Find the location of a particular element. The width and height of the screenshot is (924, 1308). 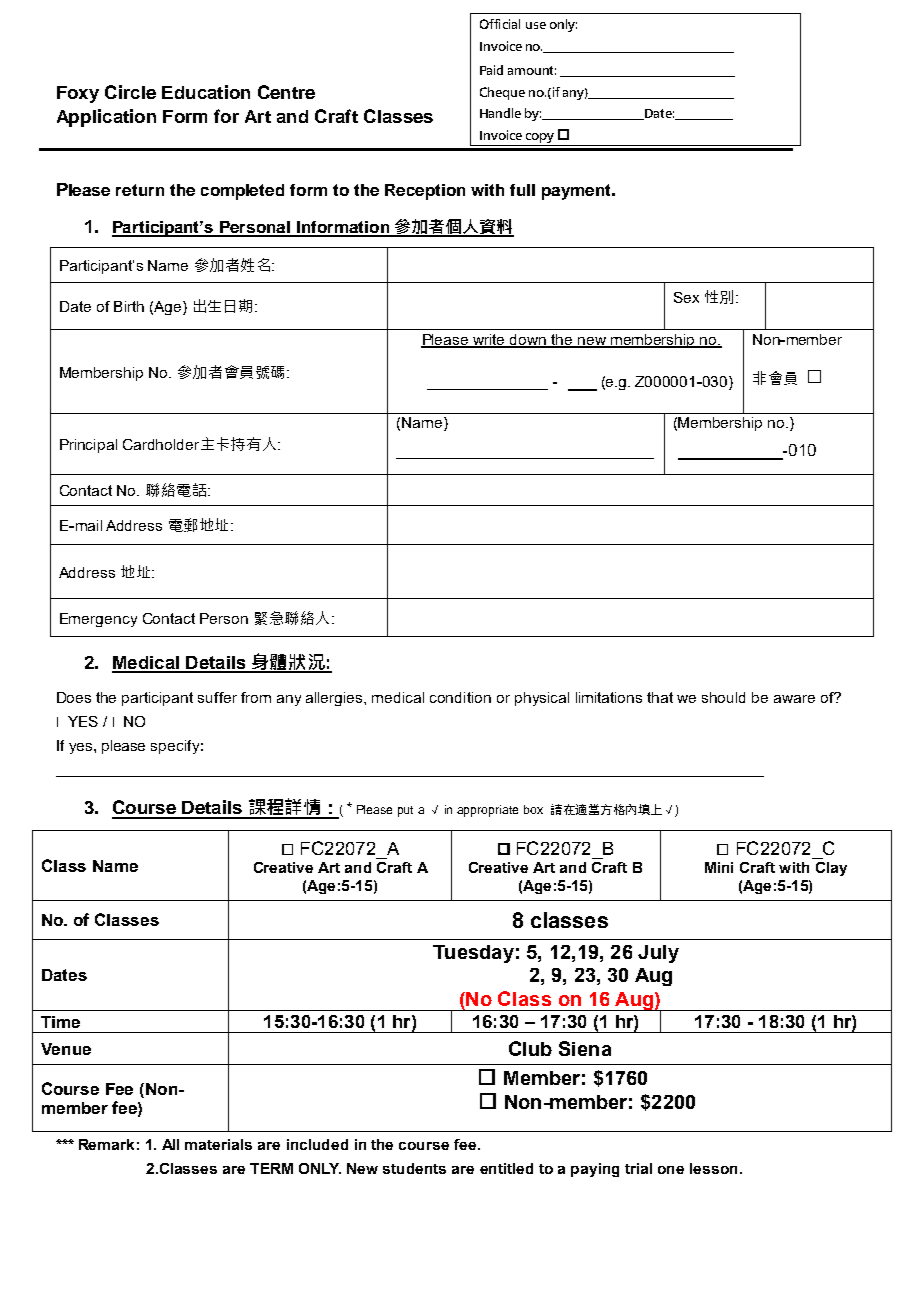

Emergency is located at coordinates (98, 620).
